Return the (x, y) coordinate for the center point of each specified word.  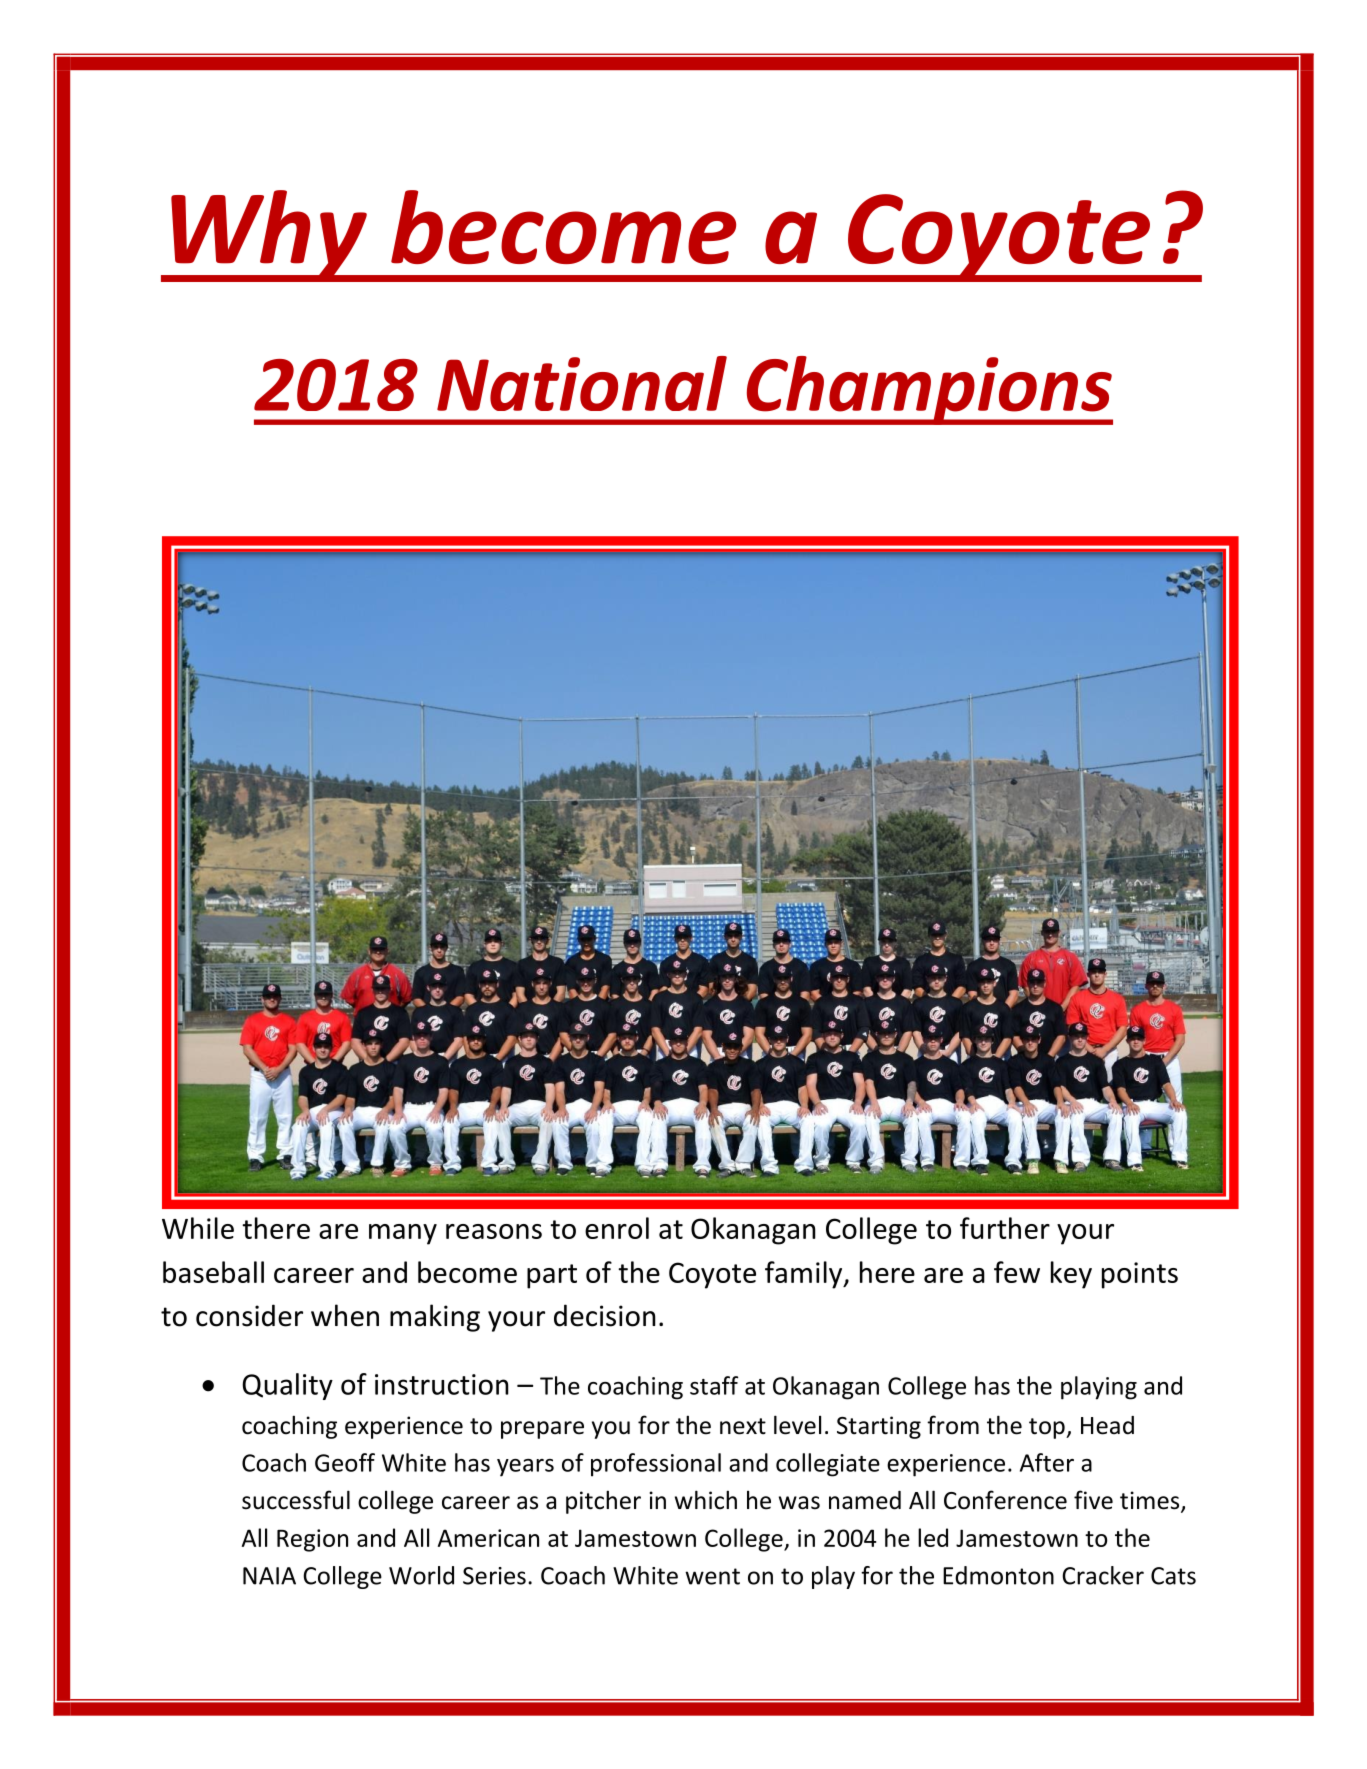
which (706, 1500)
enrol (617, 1228)
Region (312, 1540)
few (1017, 1272)
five (1093, 1500)
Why (269, 236)
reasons (494, 1231)
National (582, 383)
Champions (928, 390)
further (1005, 1228)
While (198, 1228)
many (403, 1234)
